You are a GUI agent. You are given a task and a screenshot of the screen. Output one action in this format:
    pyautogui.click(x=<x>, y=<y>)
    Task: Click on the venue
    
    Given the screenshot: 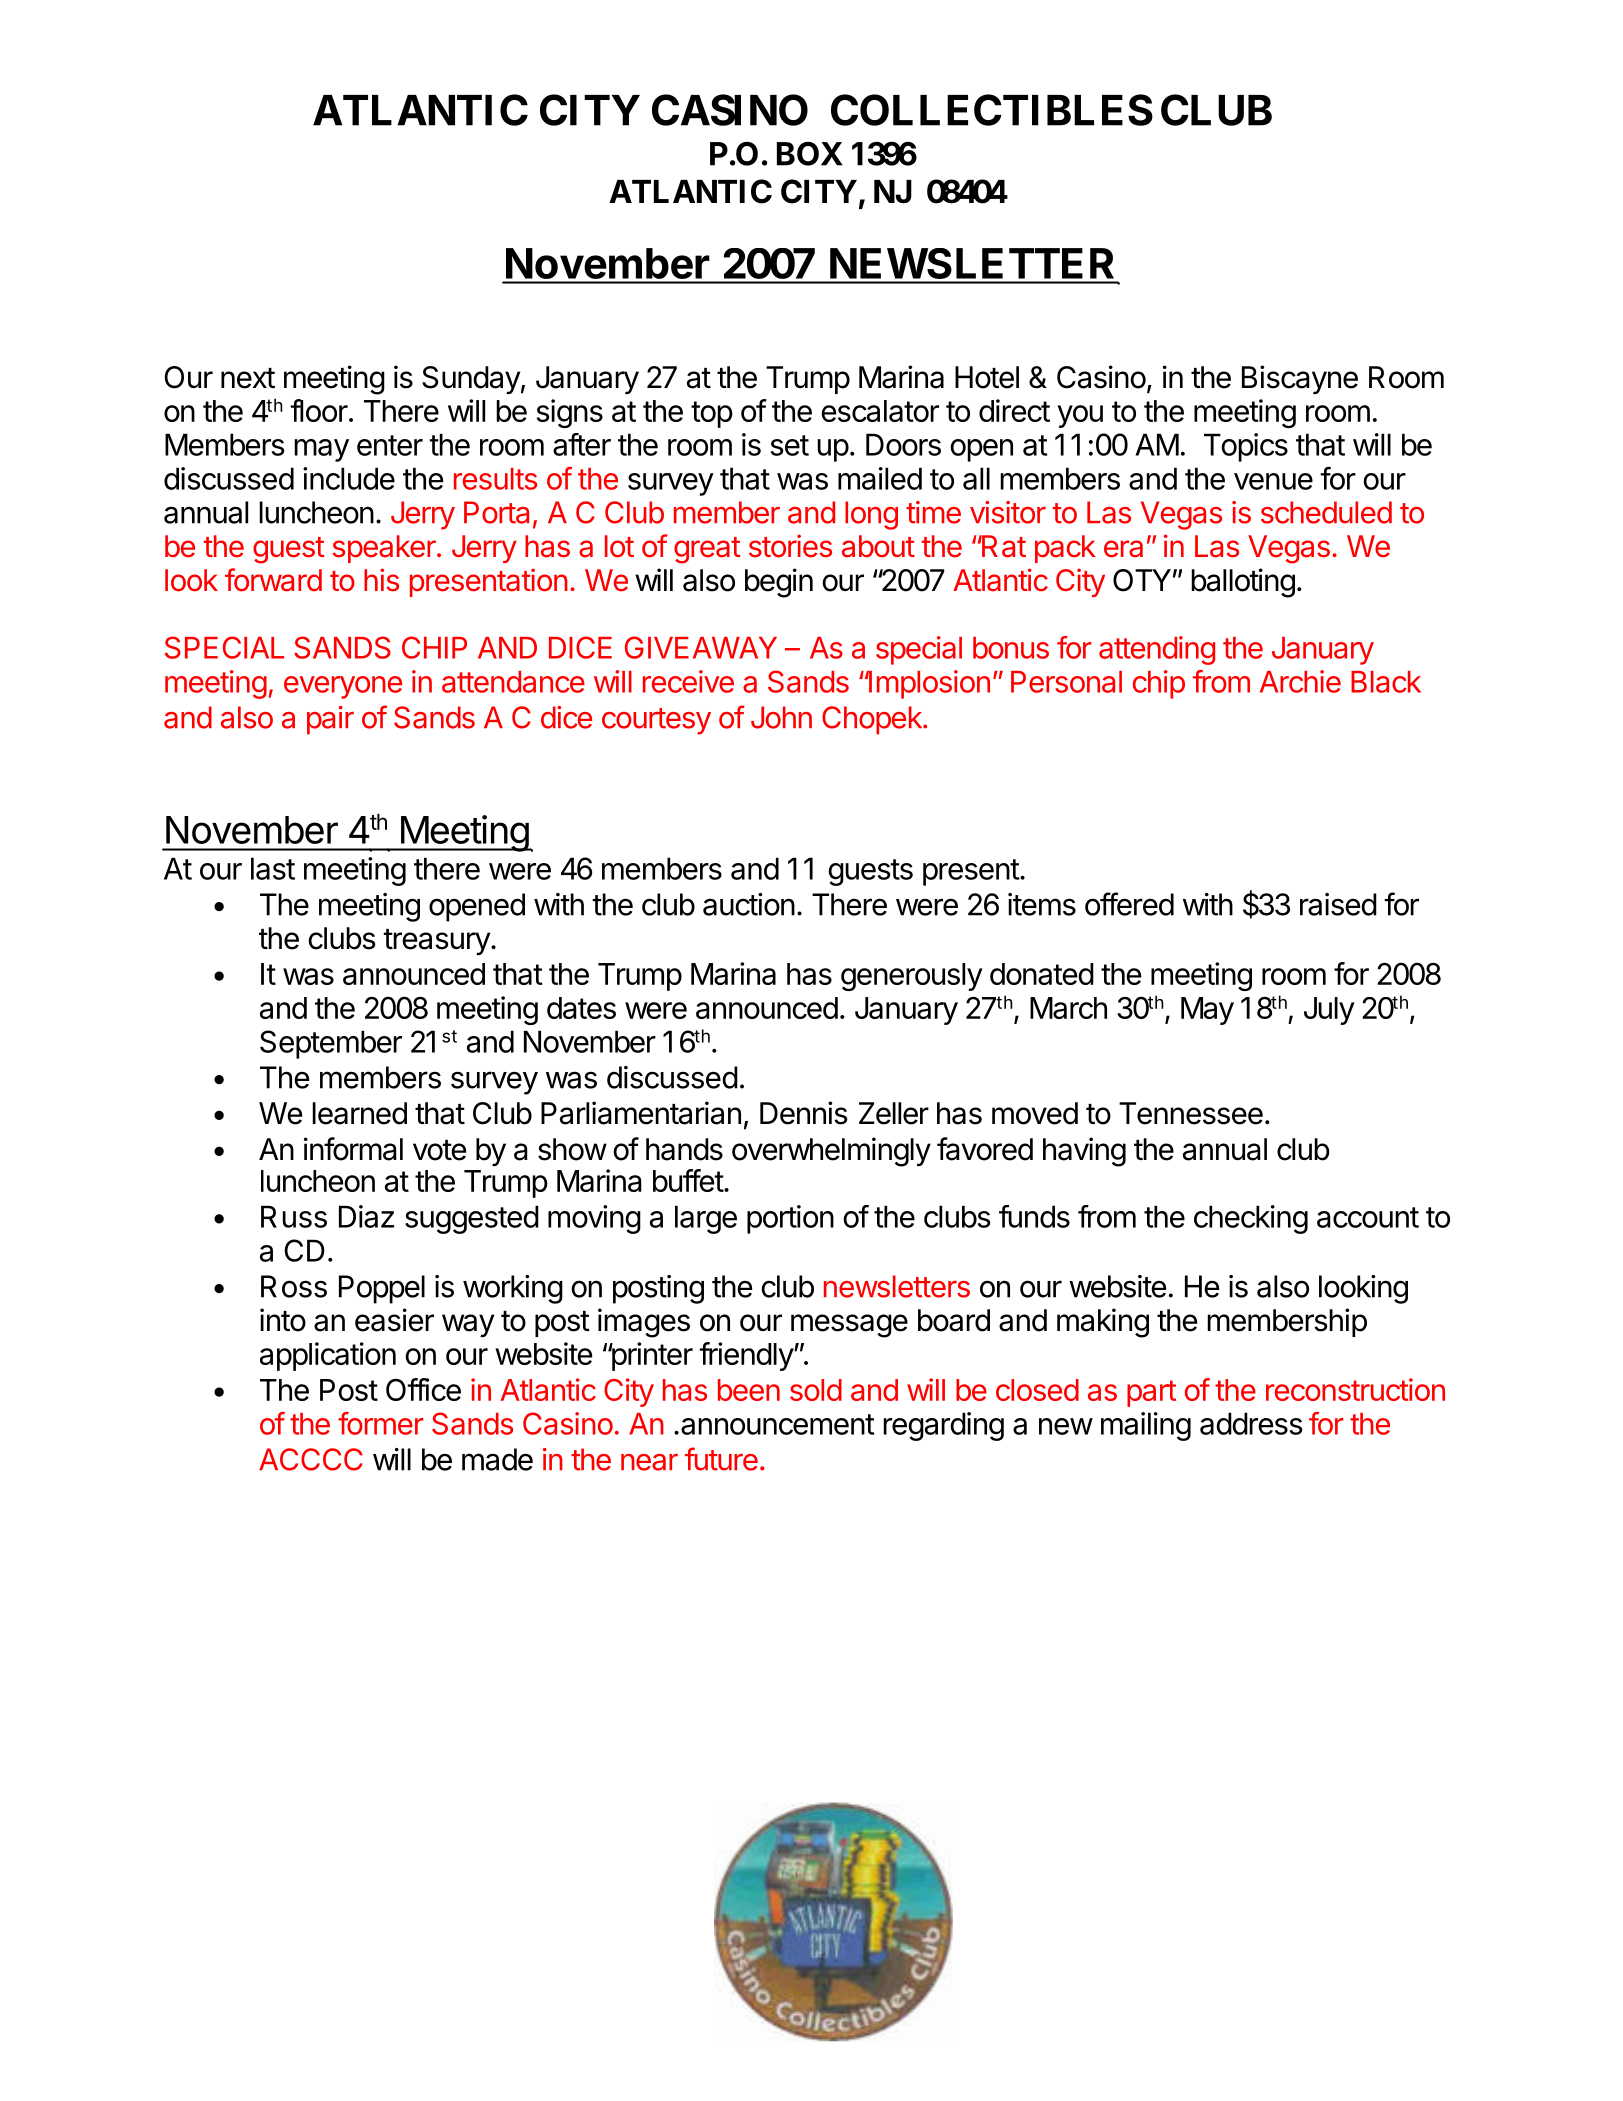 What is the action you would take?
    pyautogui.click(x=1273, y=481)
